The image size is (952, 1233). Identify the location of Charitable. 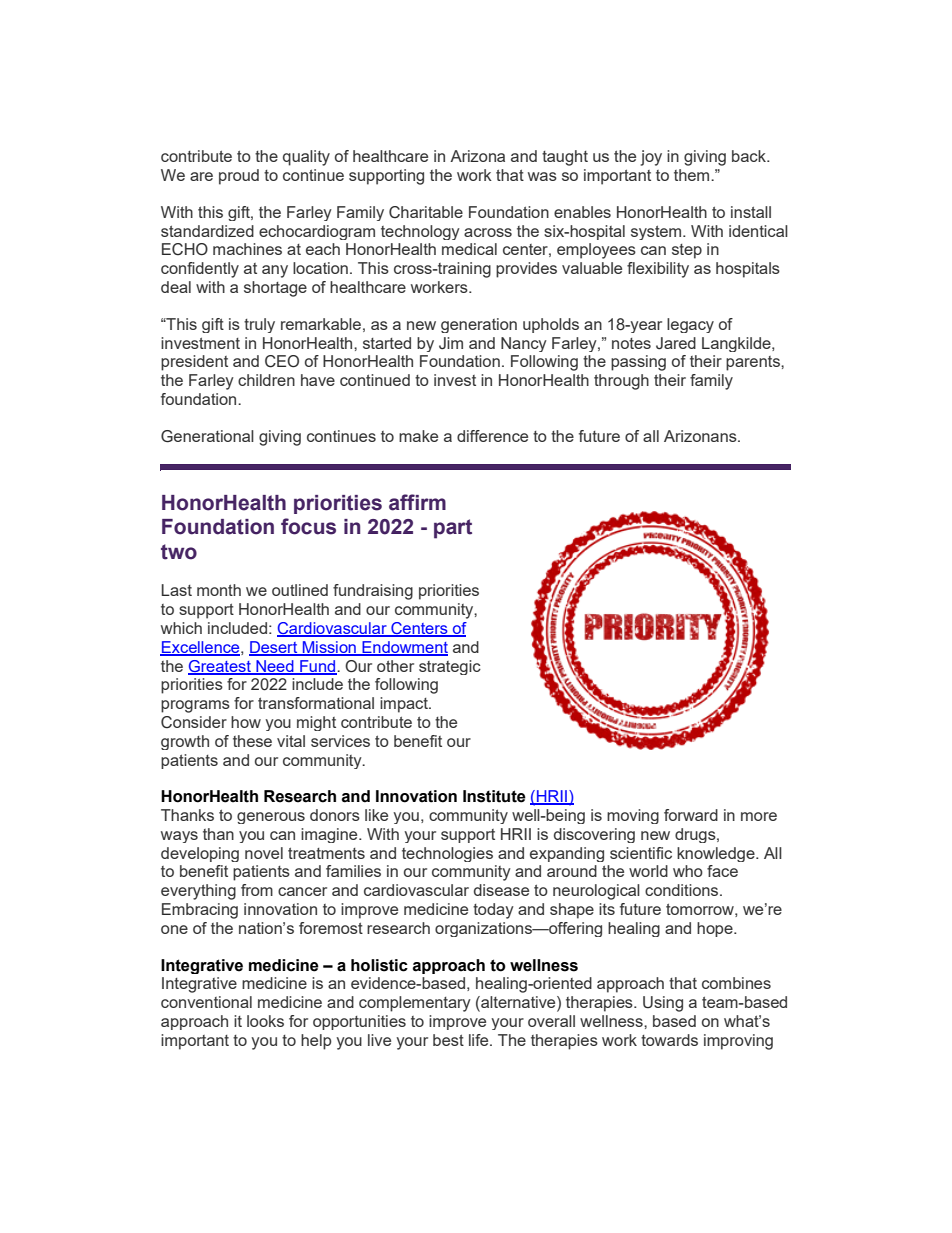
(426, 212).
